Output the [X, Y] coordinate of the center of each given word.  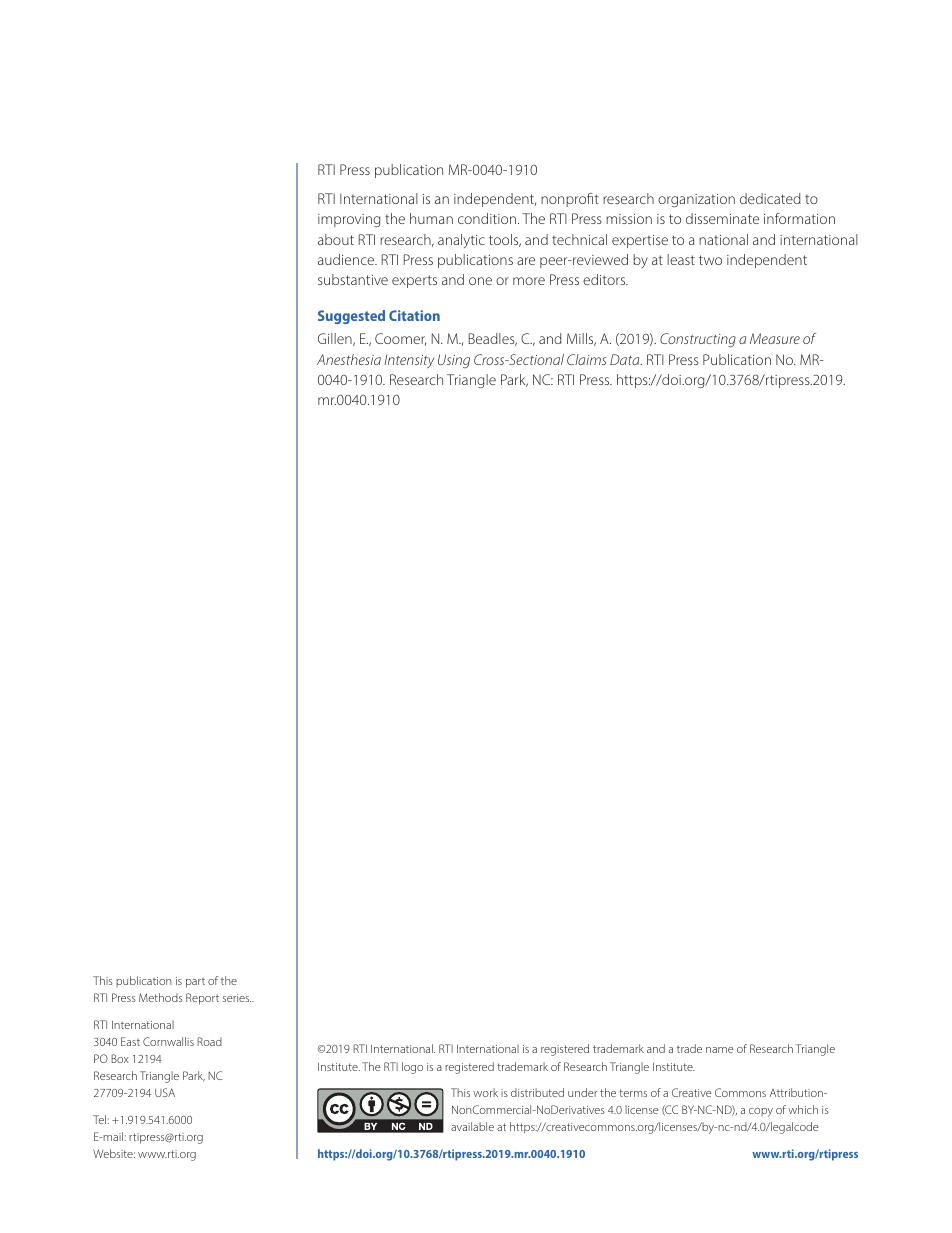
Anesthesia [349, 359]
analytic [461, 241]
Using [454, 361]
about [336, 239]
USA [165, 1092]
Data [626, 359]
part [195, 983]
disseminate [722, 218]
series [237, 998]
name [720, 1050]
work [485, 1092]
